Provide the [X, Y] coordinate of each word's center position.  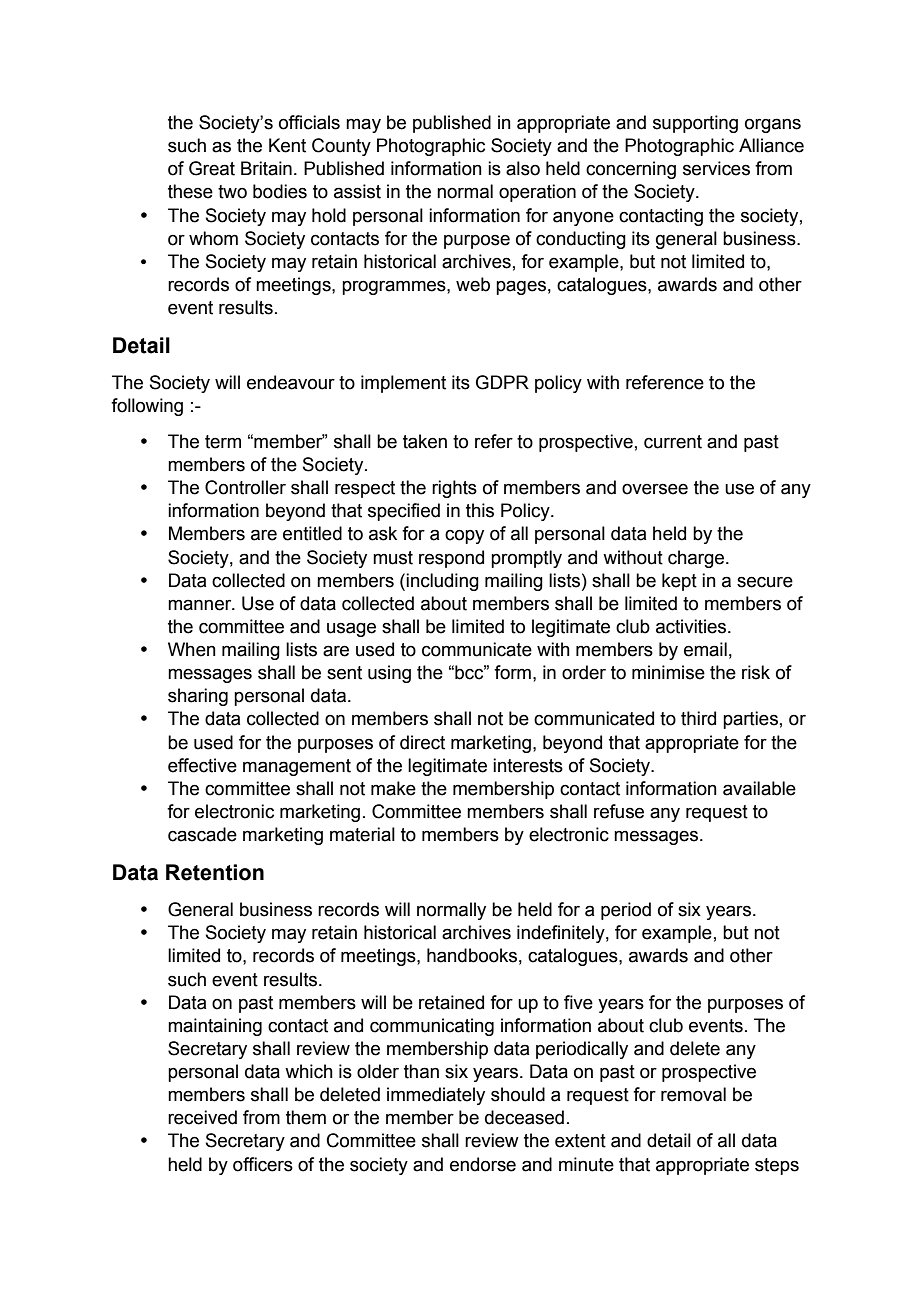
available [759, 788]
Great [212, 168]
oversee [655, 489]
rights [454, 489]
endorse [483, 1164]
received [202, 1117]
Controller [245, 487]
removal [693, 1094]
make [393, 788]
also [523, 168]
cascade [202, 834]
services [716, 168]
